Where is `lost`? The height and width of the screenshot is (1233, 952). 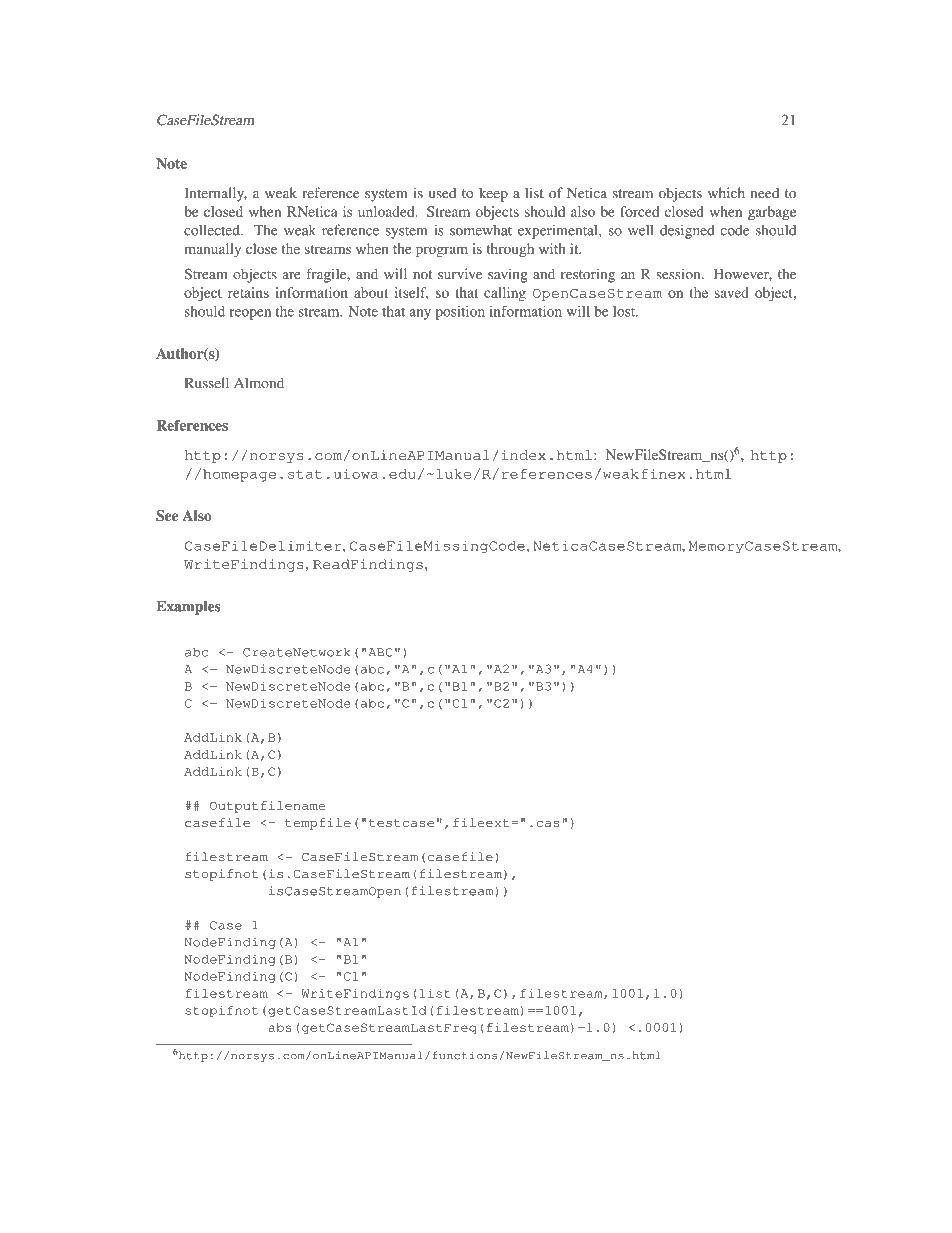 lost is located at coordinates (625, 311).
